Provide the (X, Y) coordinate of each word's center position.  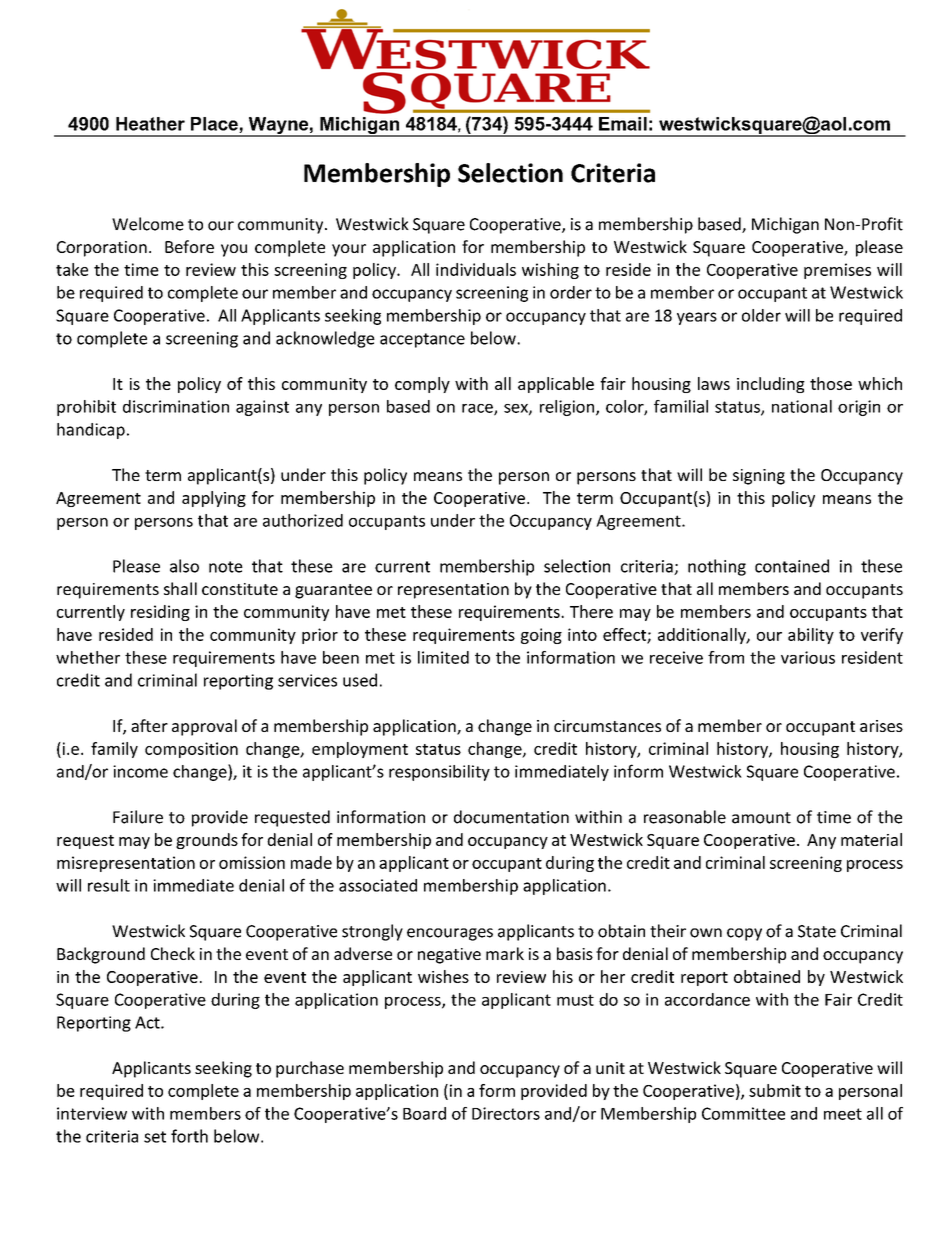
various (808, 657)
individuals (476, 269)
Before (189, 246)
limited (443, 657)
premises (837, 271)
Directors (506, 1113)
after (149, 725)
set (155, 1137)
